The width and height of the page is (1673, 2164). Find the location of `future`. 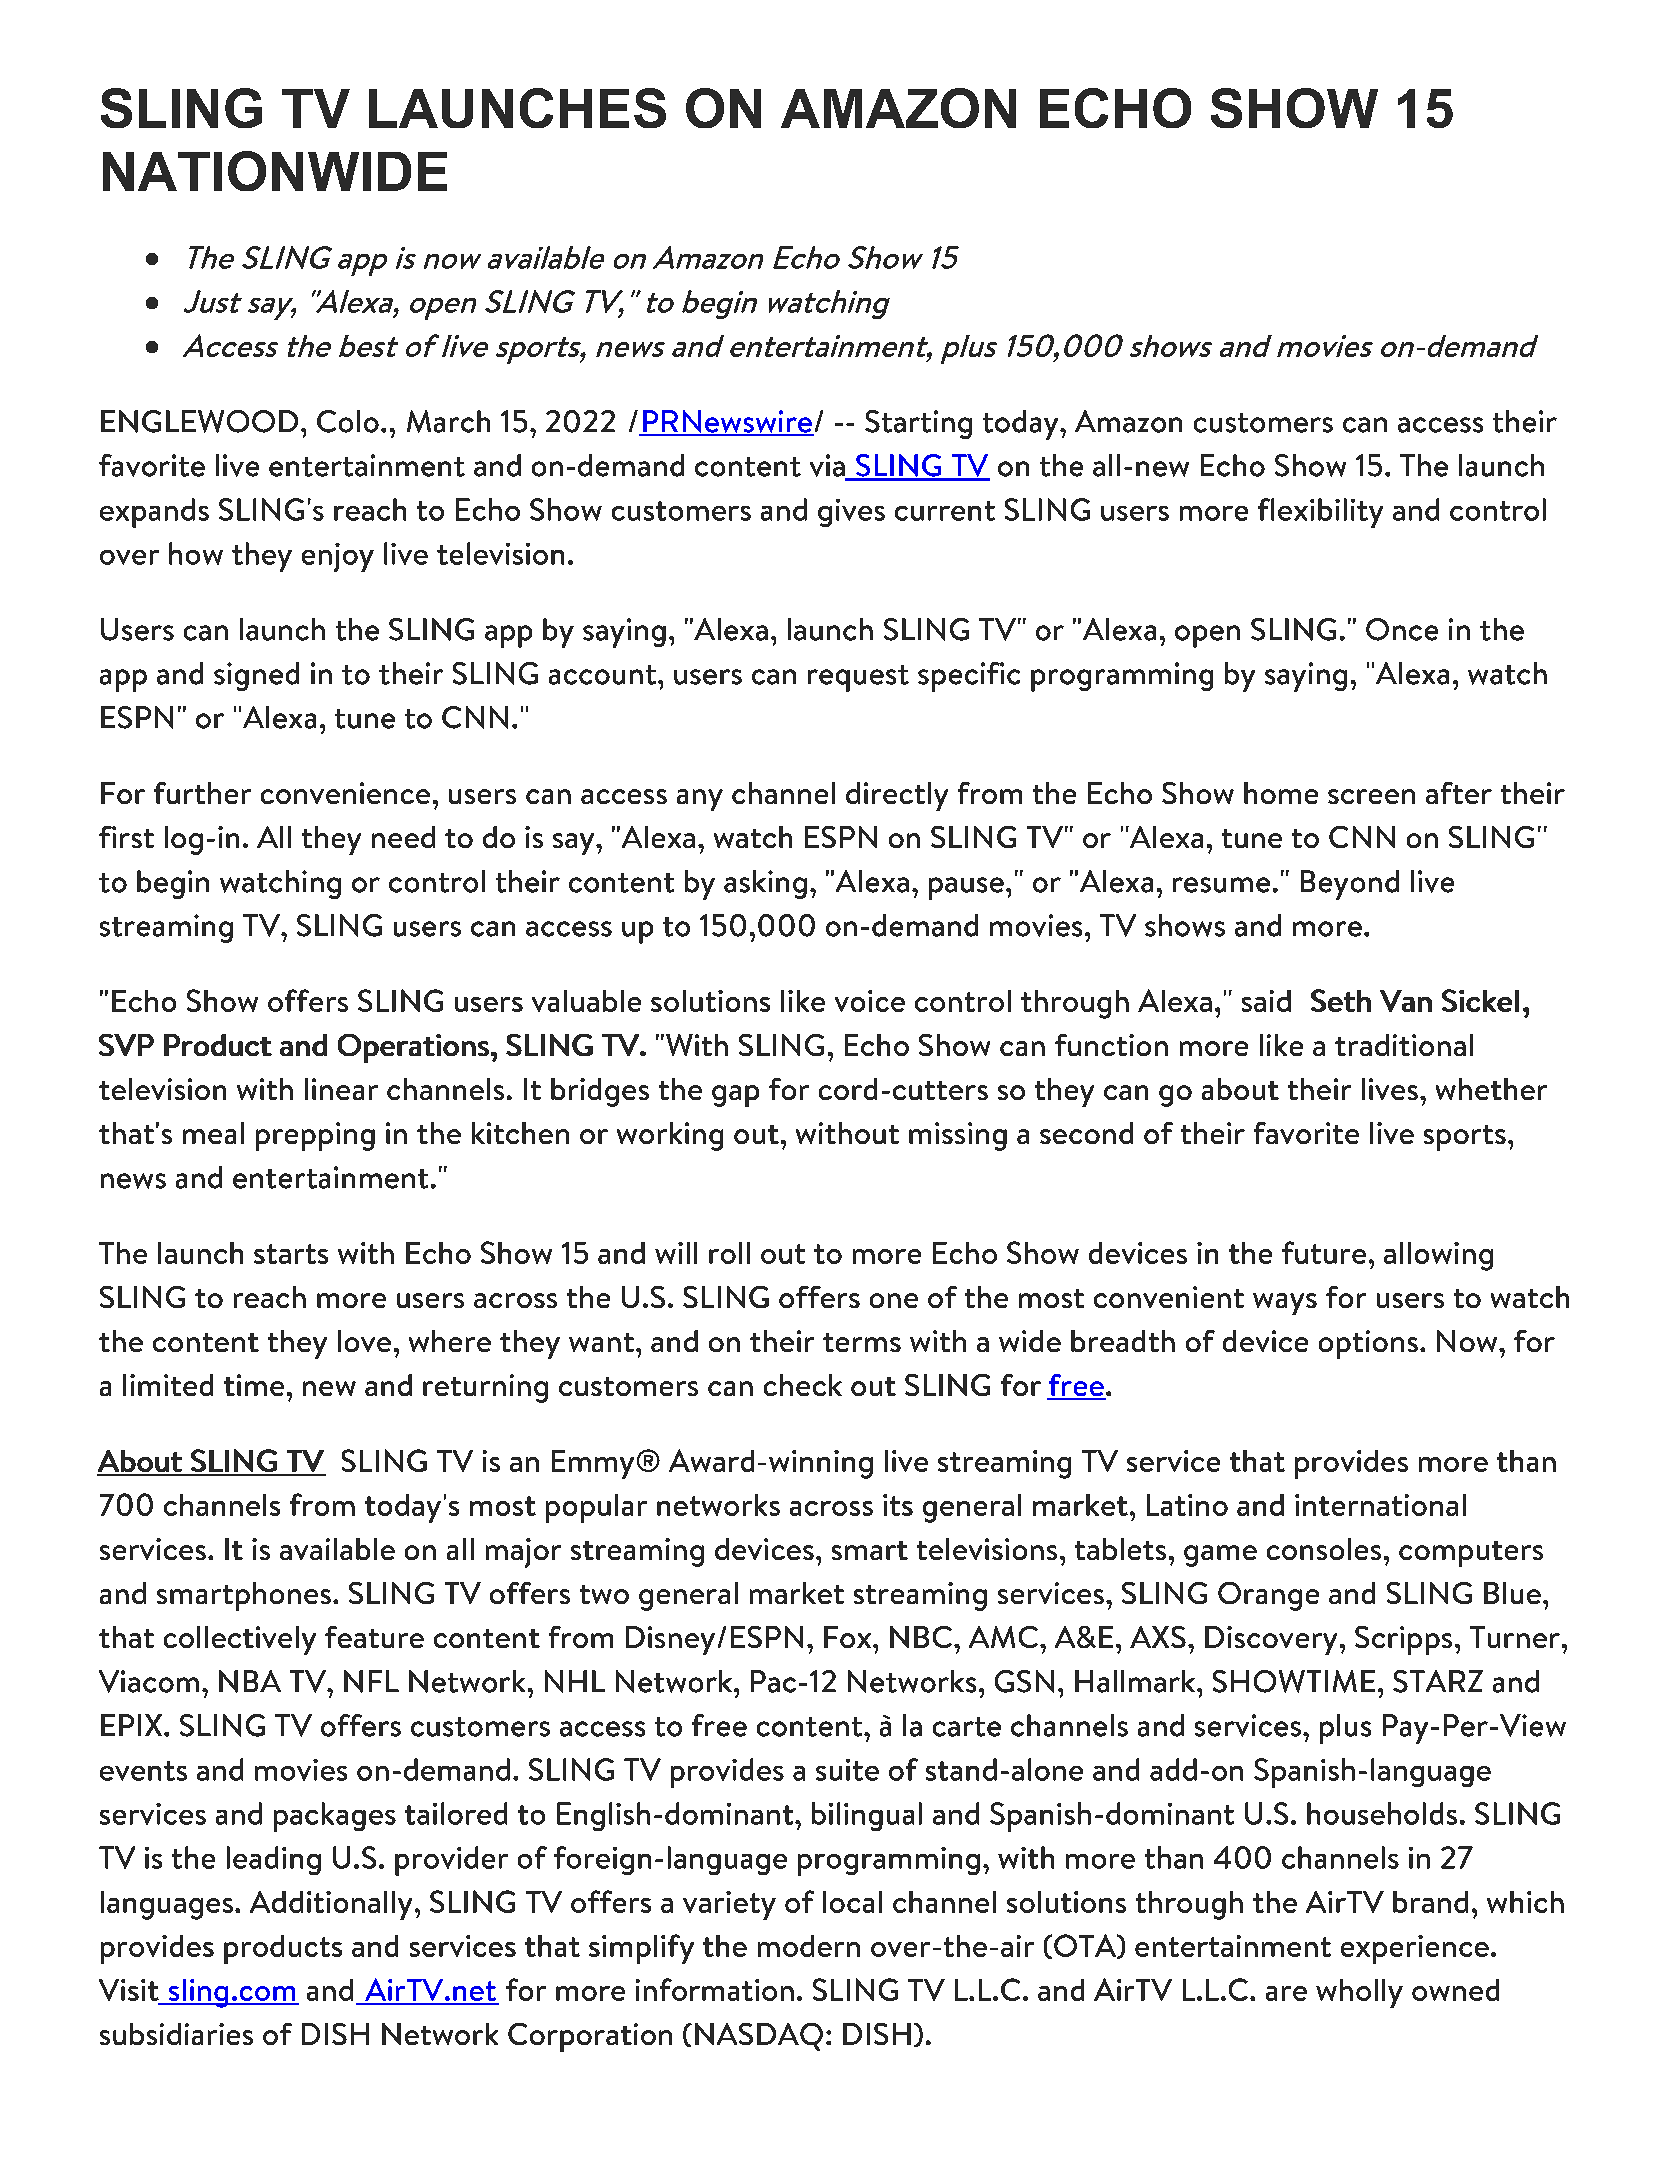

future is located at coordinates (1324, 1252).
